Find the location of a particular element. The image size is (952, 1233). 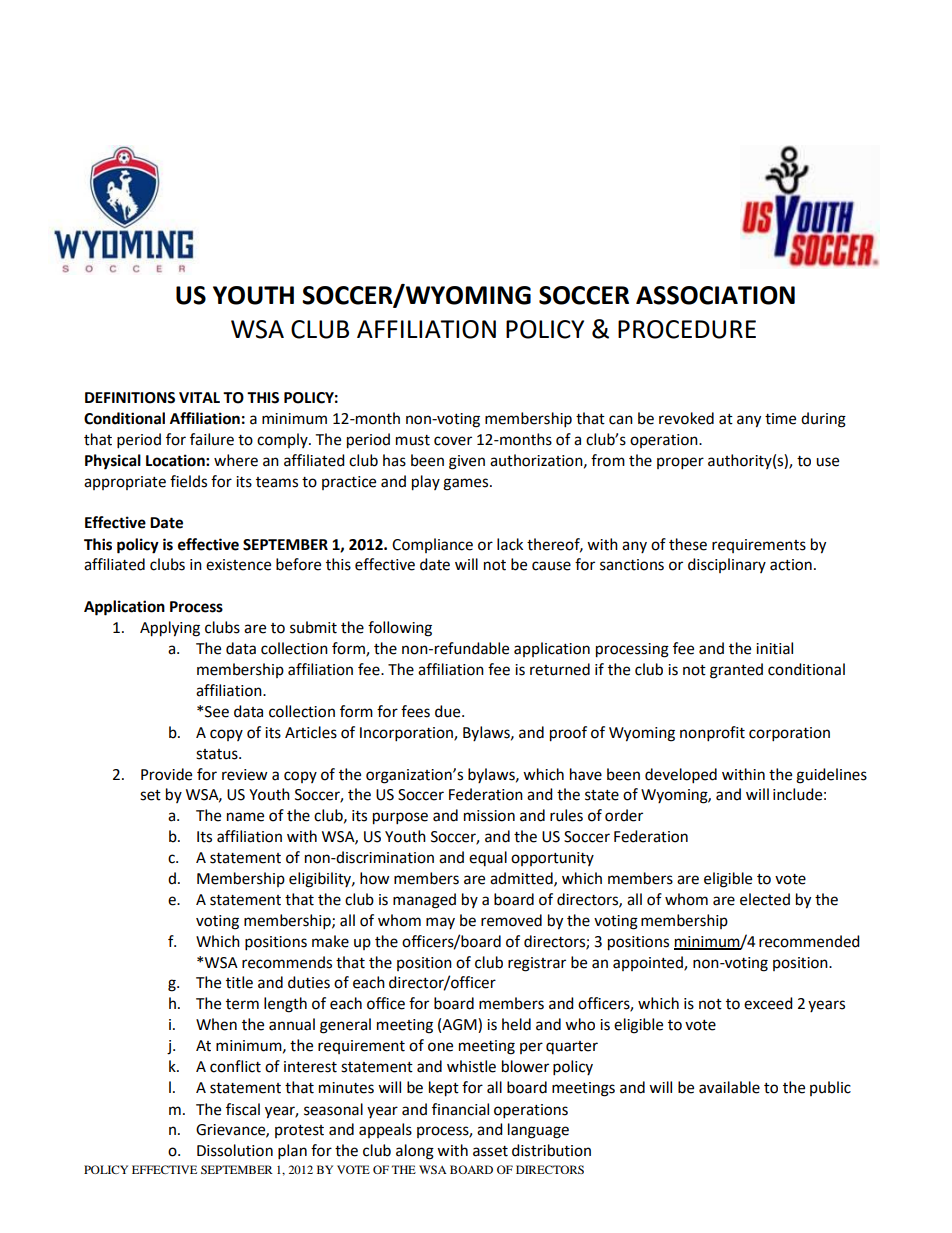

disciplinary is located at coordinates (727, 565).
